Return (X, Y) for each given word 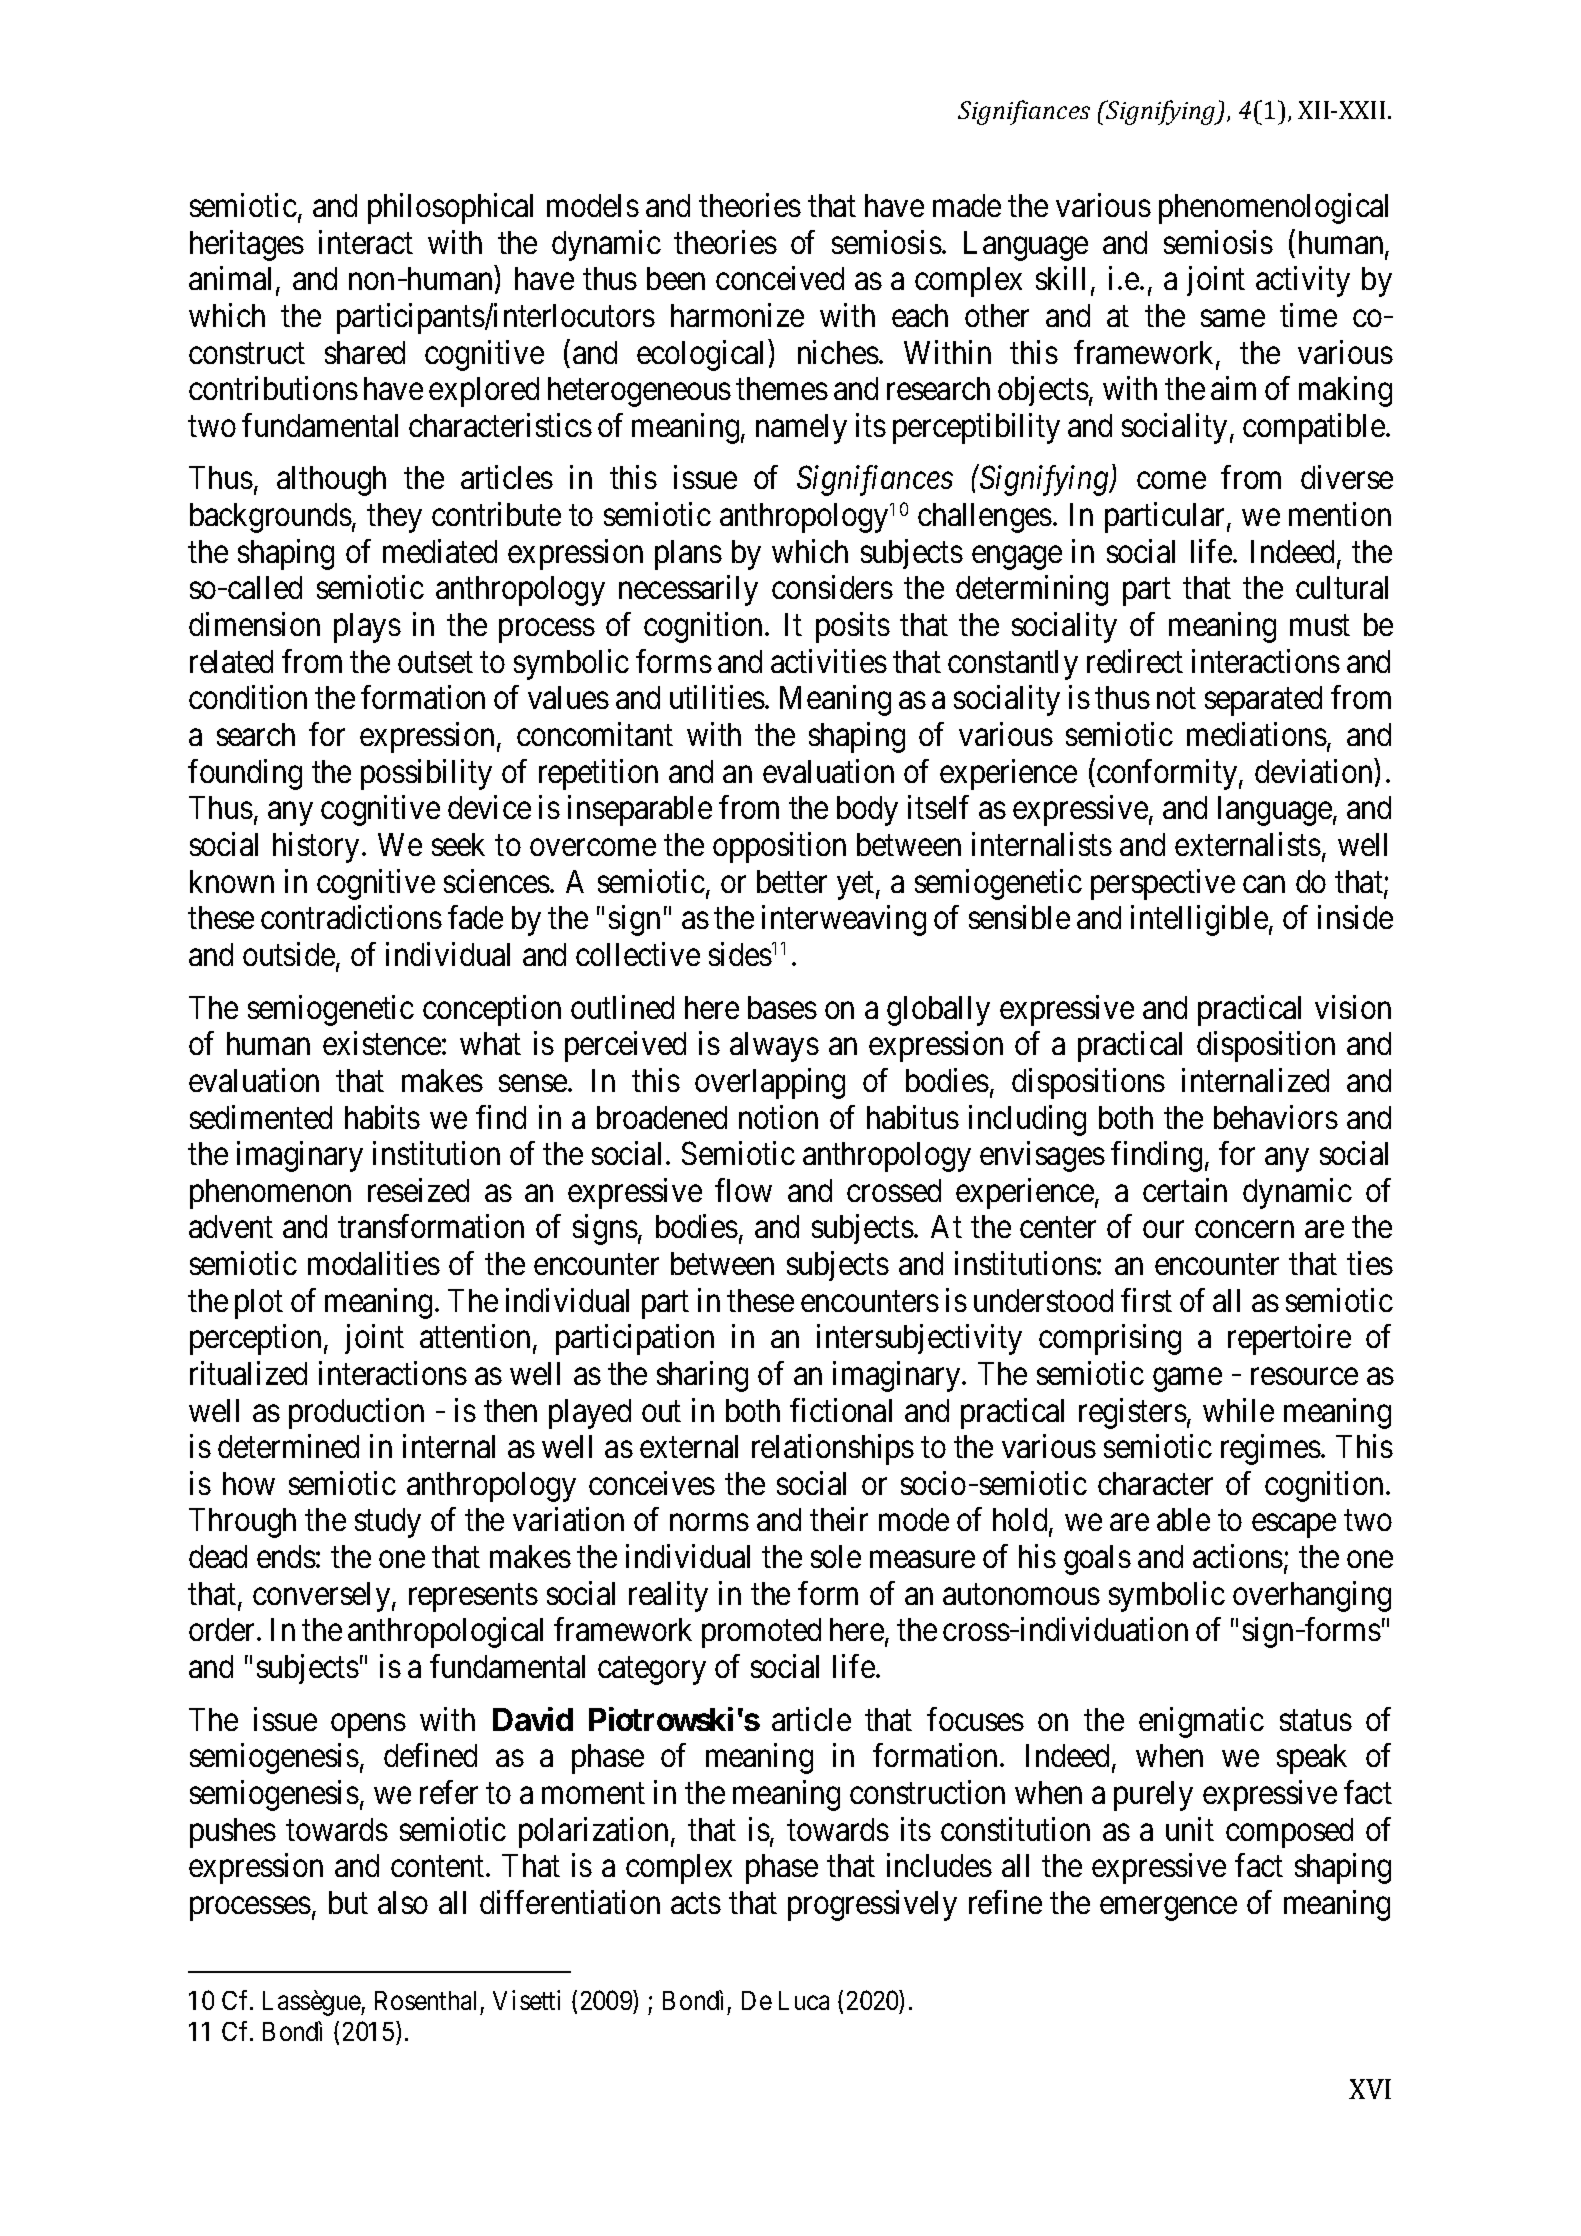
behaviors (1276, 1117)
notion (778, 1117)
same (1233, 318)
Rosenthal (425, 2000)
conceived (780, 278)
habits (382, 1117)
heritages (247, 245)
